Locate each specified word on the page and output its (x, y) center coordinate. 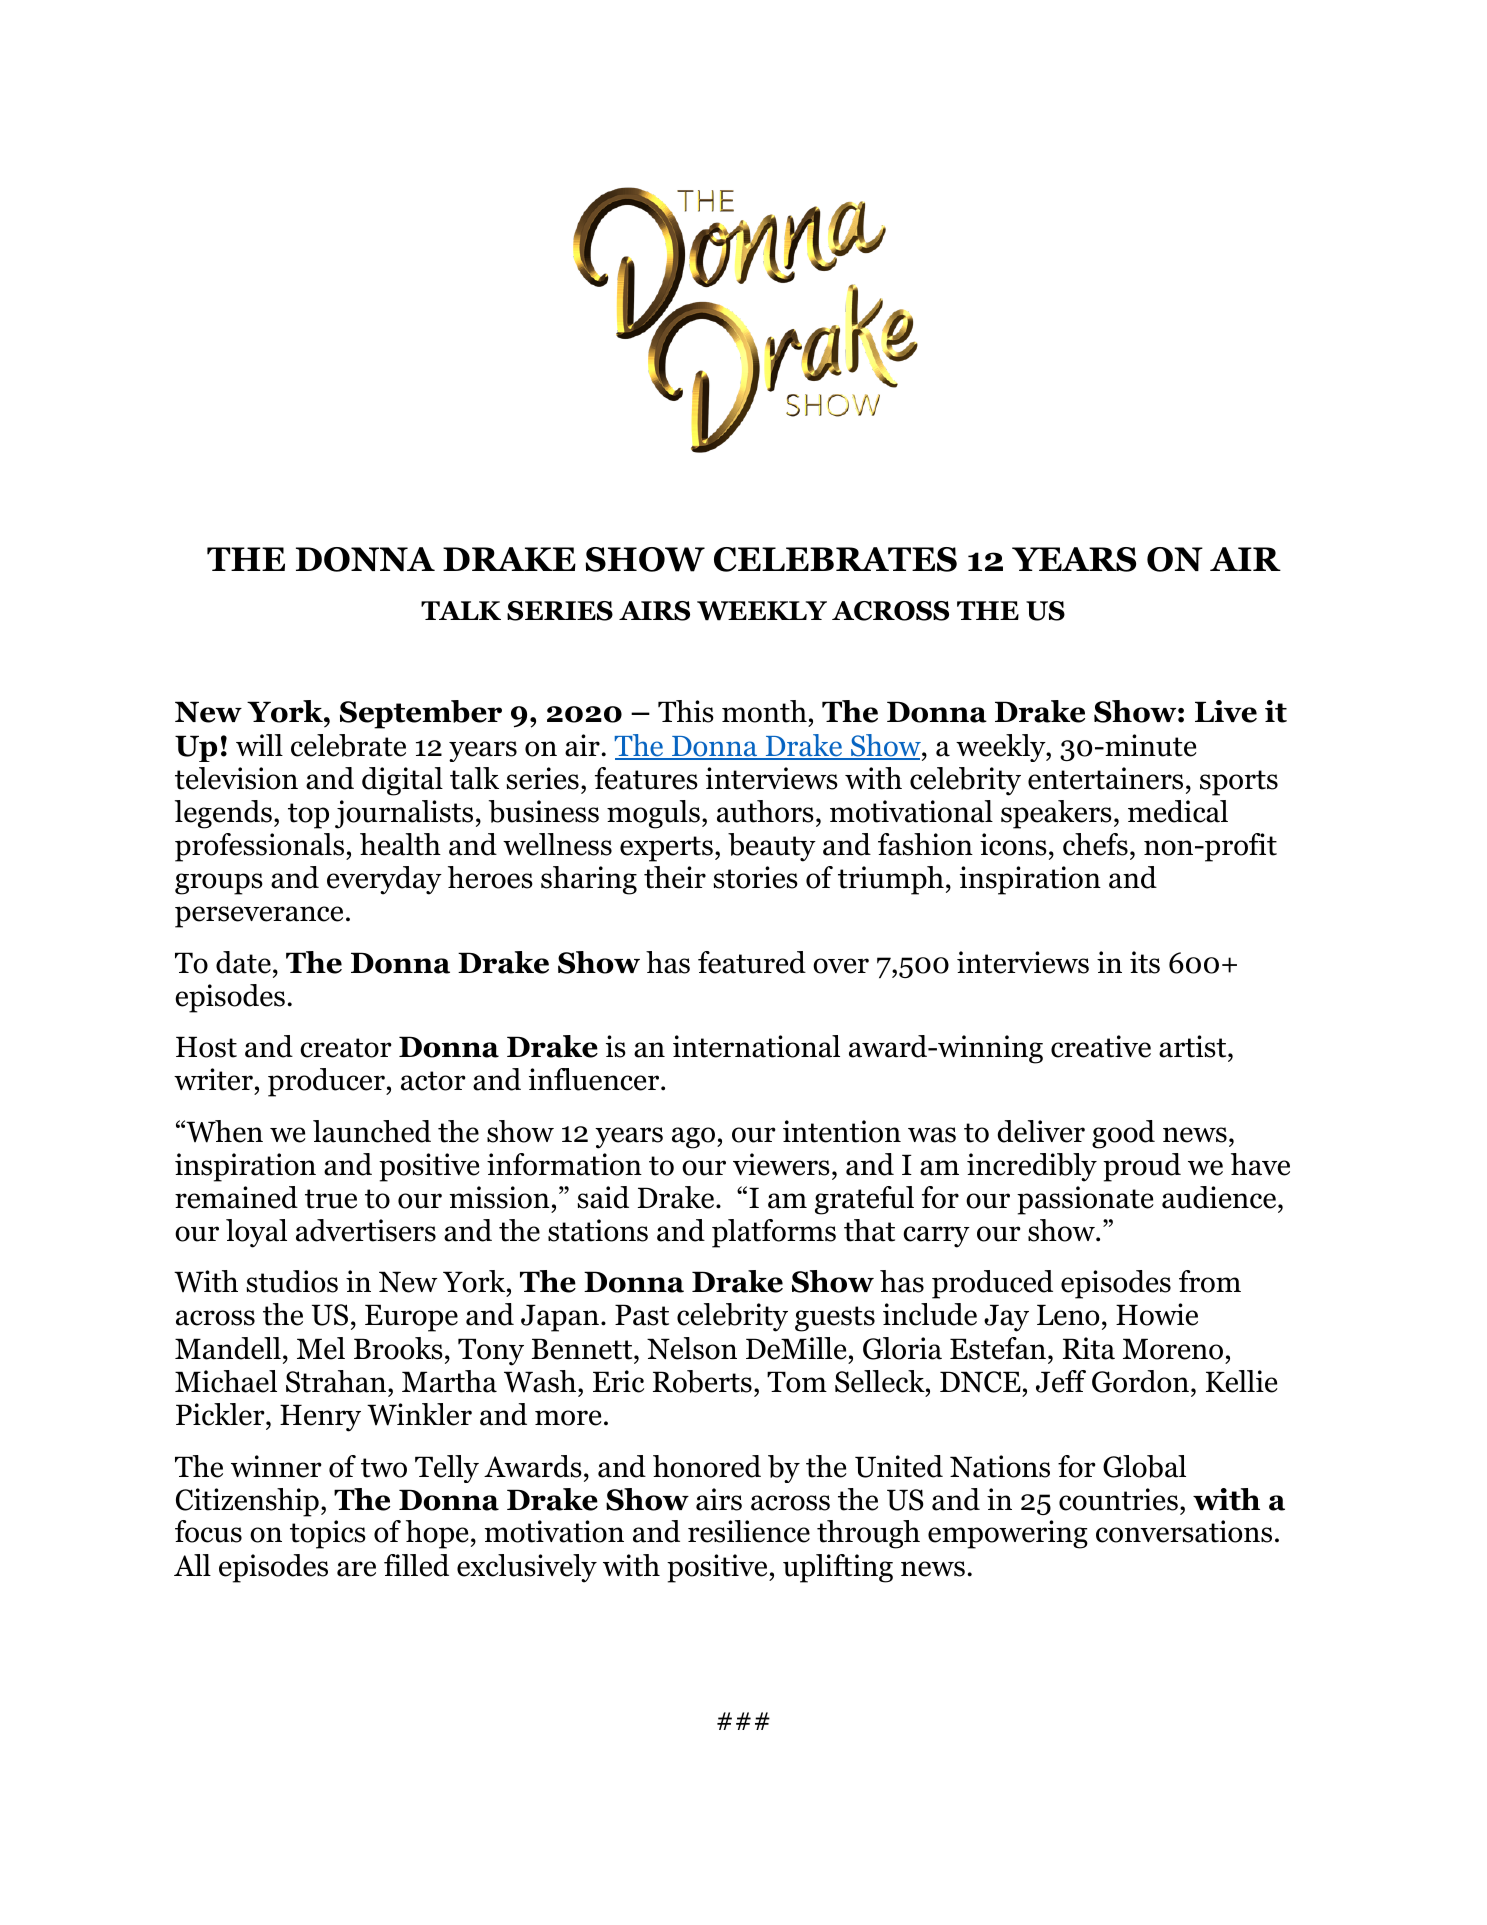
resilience (749, 1531)
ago (695, 1138)
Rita (1089, 1348)
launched (372, 1131)
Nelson (692, 1348)
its (1145, 962)
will (259, 745)
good (1123, 1134)
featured (752, 962)
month (764, 711)
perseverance (259, 917)
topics (328, 1534)
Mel (321, 1348)
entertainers (1105, 778)
